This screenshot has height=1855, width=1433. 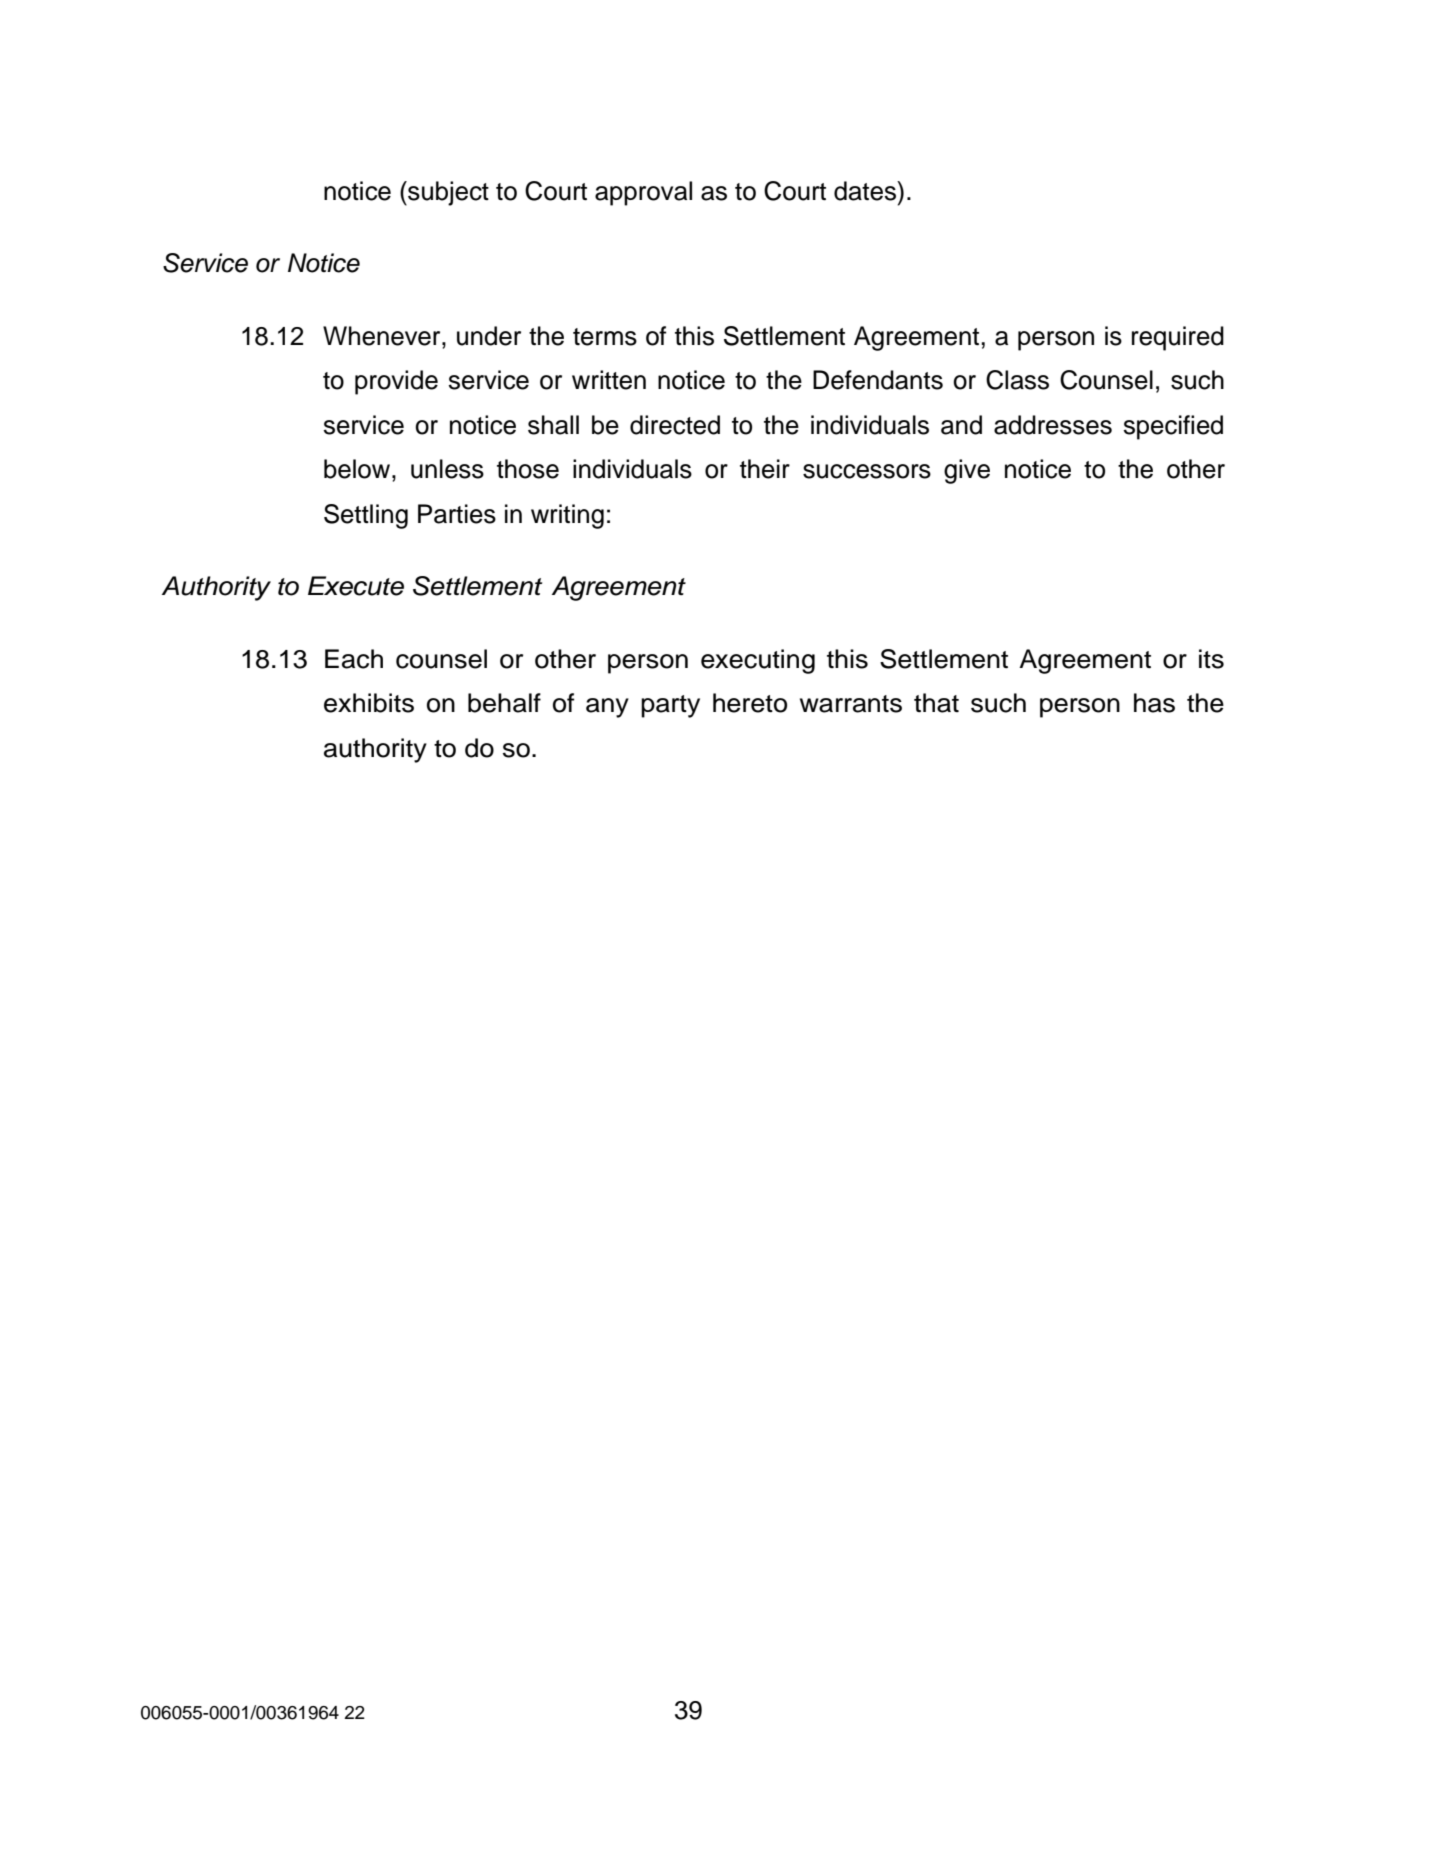 What do you see at coordinates (356, 586) in the screenshot?
I see `Execute` at bounding box center [356, 586].
